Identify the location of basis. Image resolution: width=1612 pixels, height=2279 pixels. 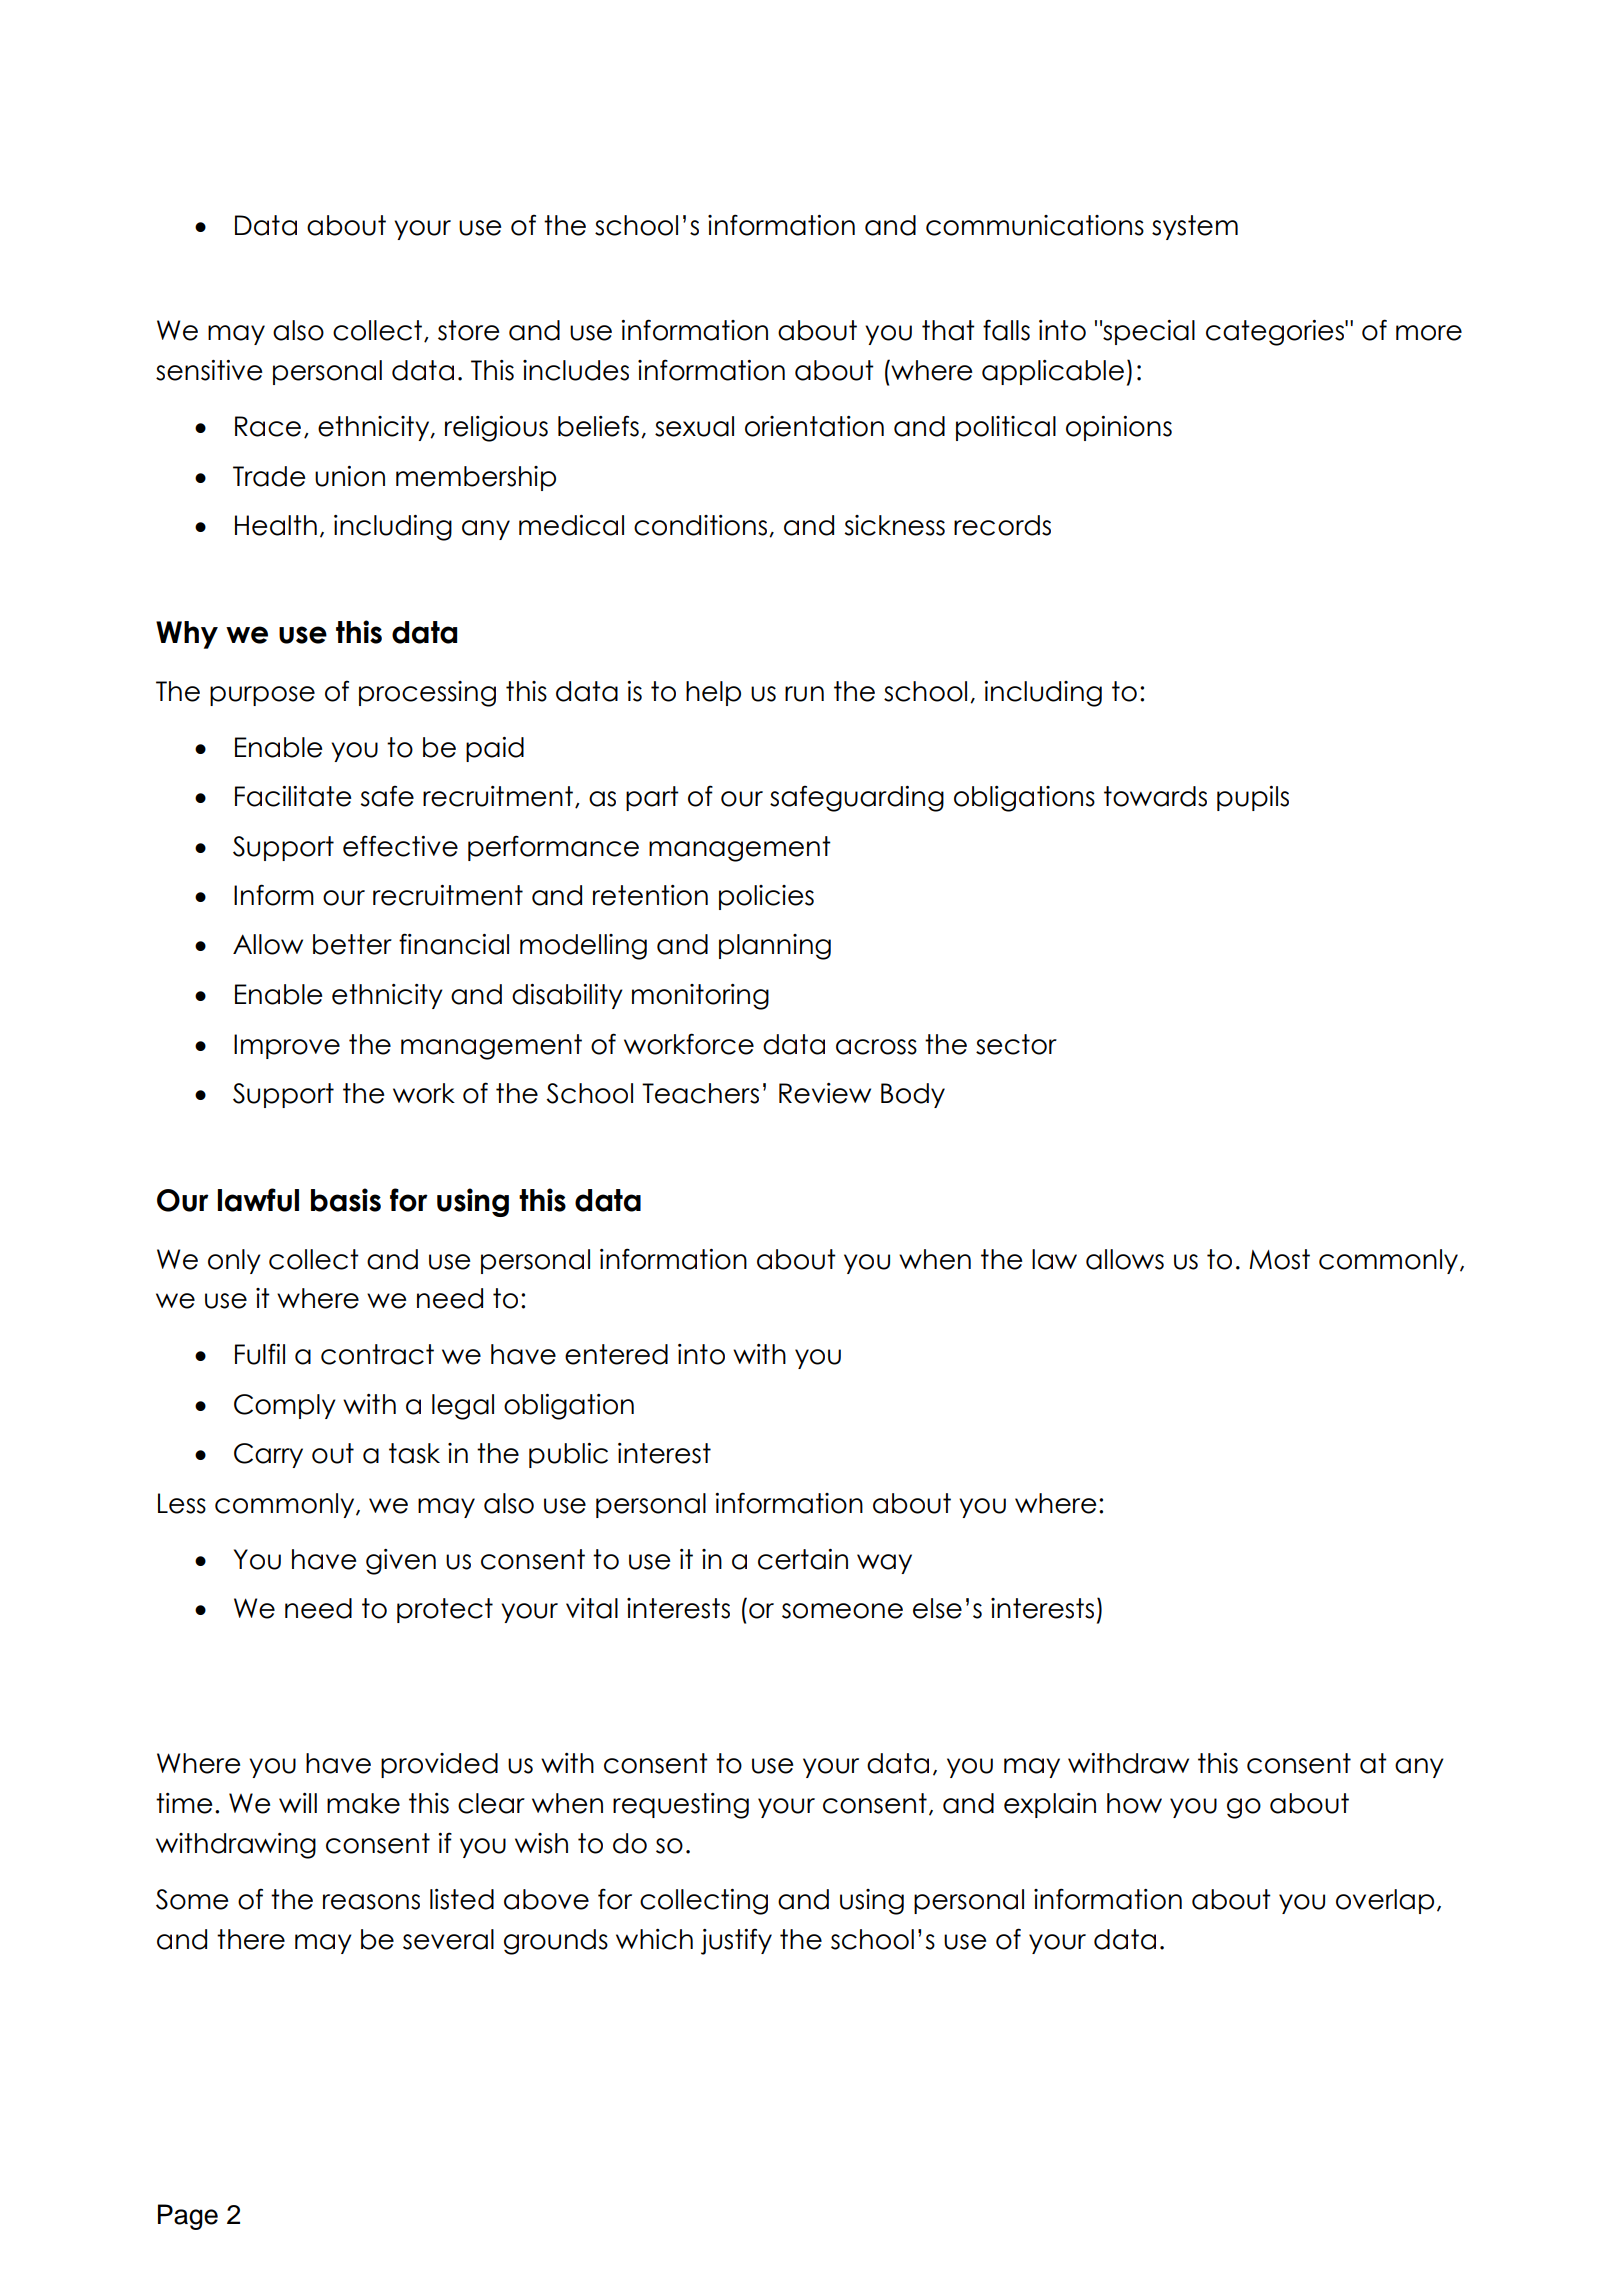
(346, 1200).
